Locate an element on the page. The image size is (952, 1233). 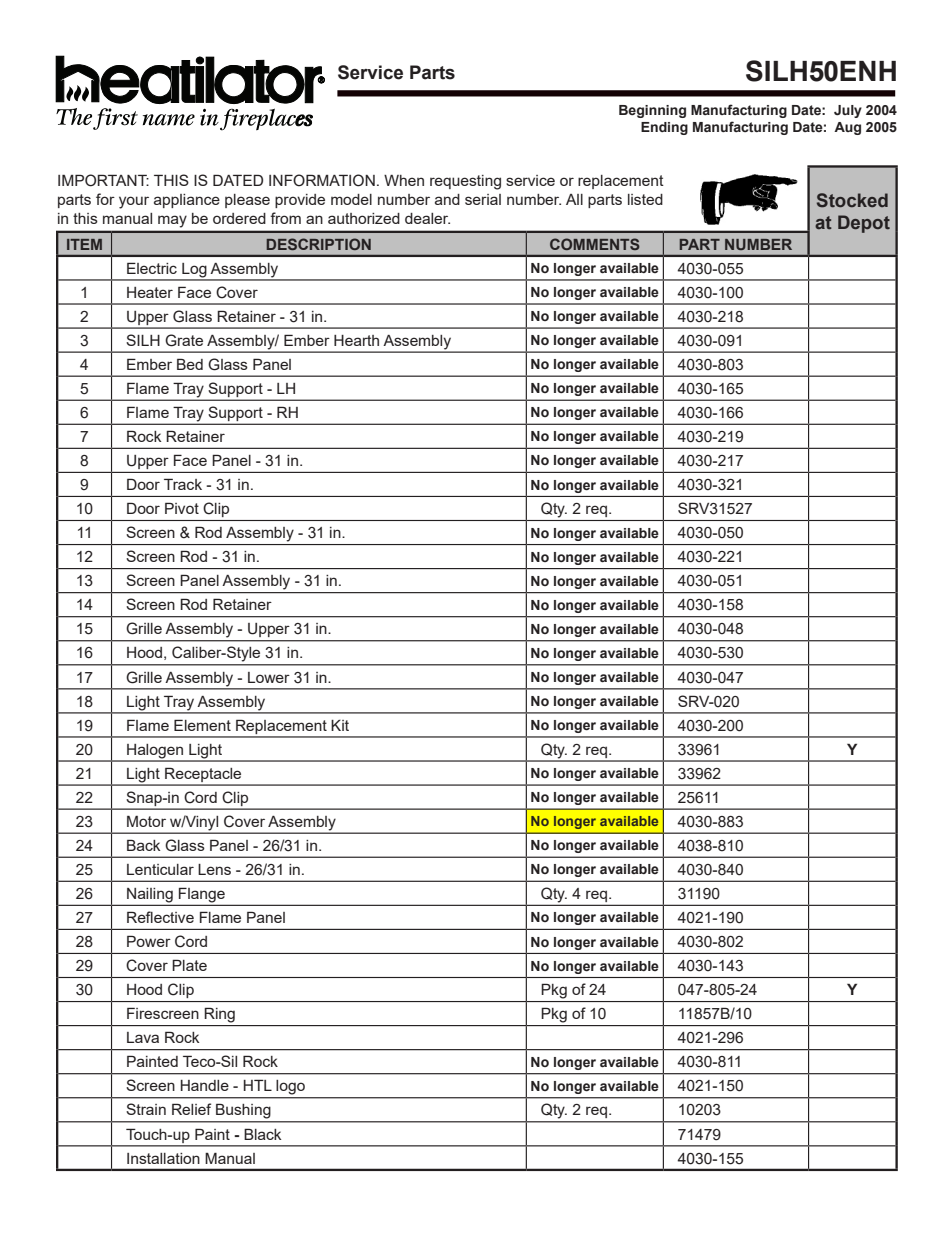
Aug is located at coordinates (847, 128).
